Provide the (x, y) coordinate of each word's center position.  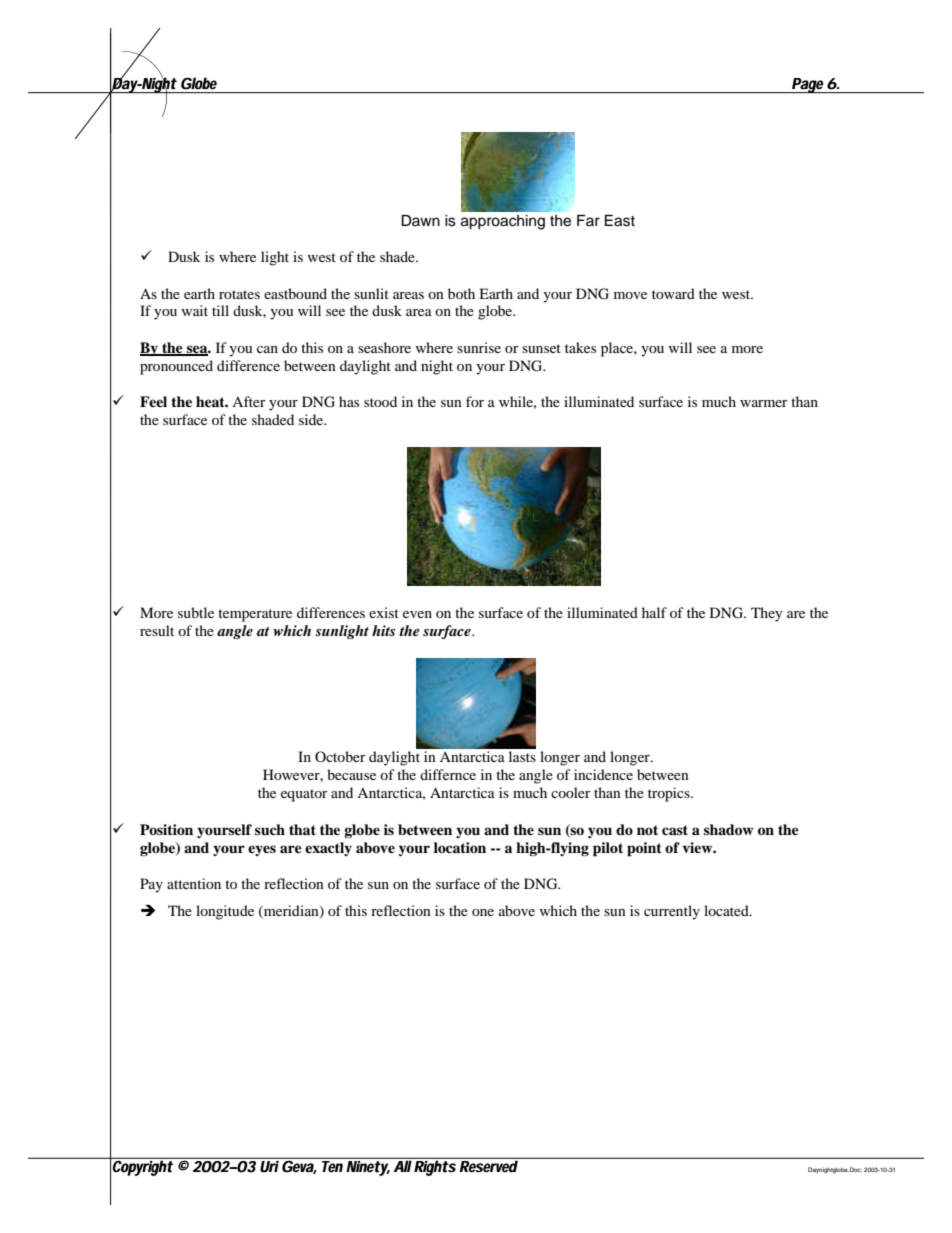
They (767, 614)
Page (808, 85)
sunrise (479, 347)
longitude (225, 912)
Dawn (420, 220)
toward (673, 293)
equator (304, 795)
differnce (448, 774)
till (220, 310)
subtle (196, 612)
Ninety (368, 1167)
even (417, 614)
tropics (670, 794)
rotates (239, 294)
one (483, 912)
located (727, 910)
